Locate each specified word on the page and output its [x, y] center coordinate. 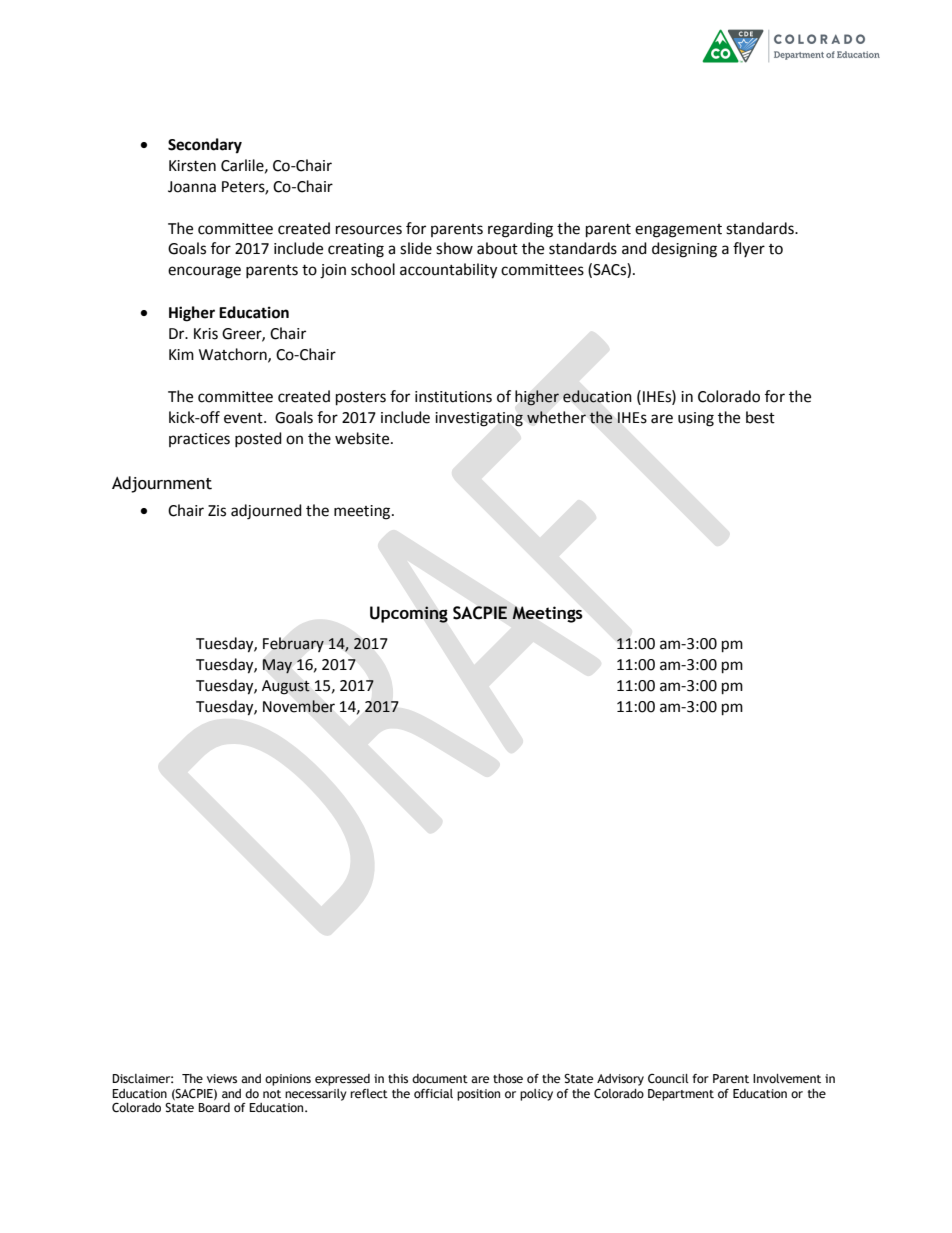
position [478, 1095]
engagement [678, 231]
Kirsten [192, 166]
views [222, 1078]
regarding [520, 230]
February [293, 644]
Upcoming [409, 614]
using [696, 419]
